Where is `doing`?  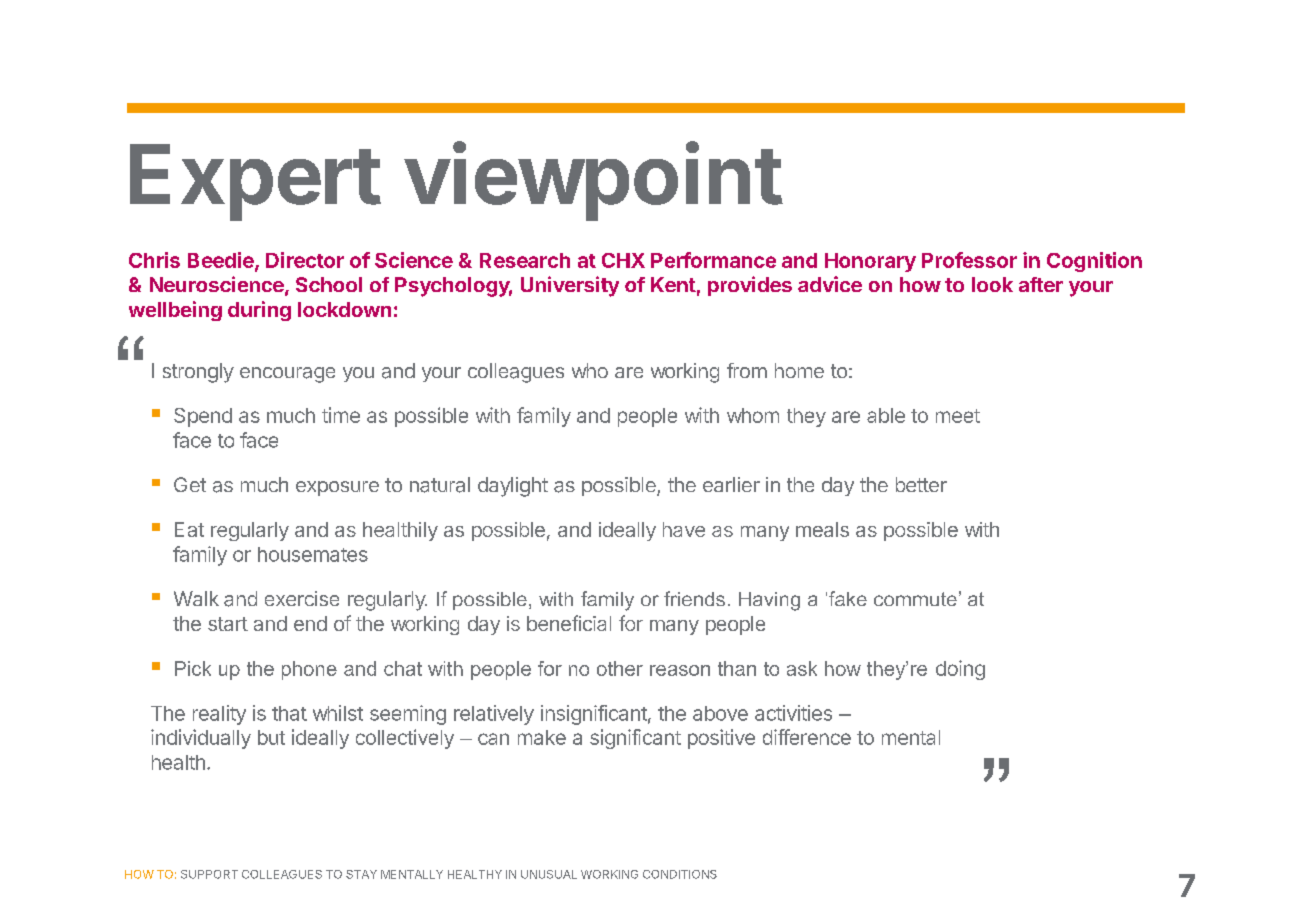
doing is located at coordinates (960, 670).
